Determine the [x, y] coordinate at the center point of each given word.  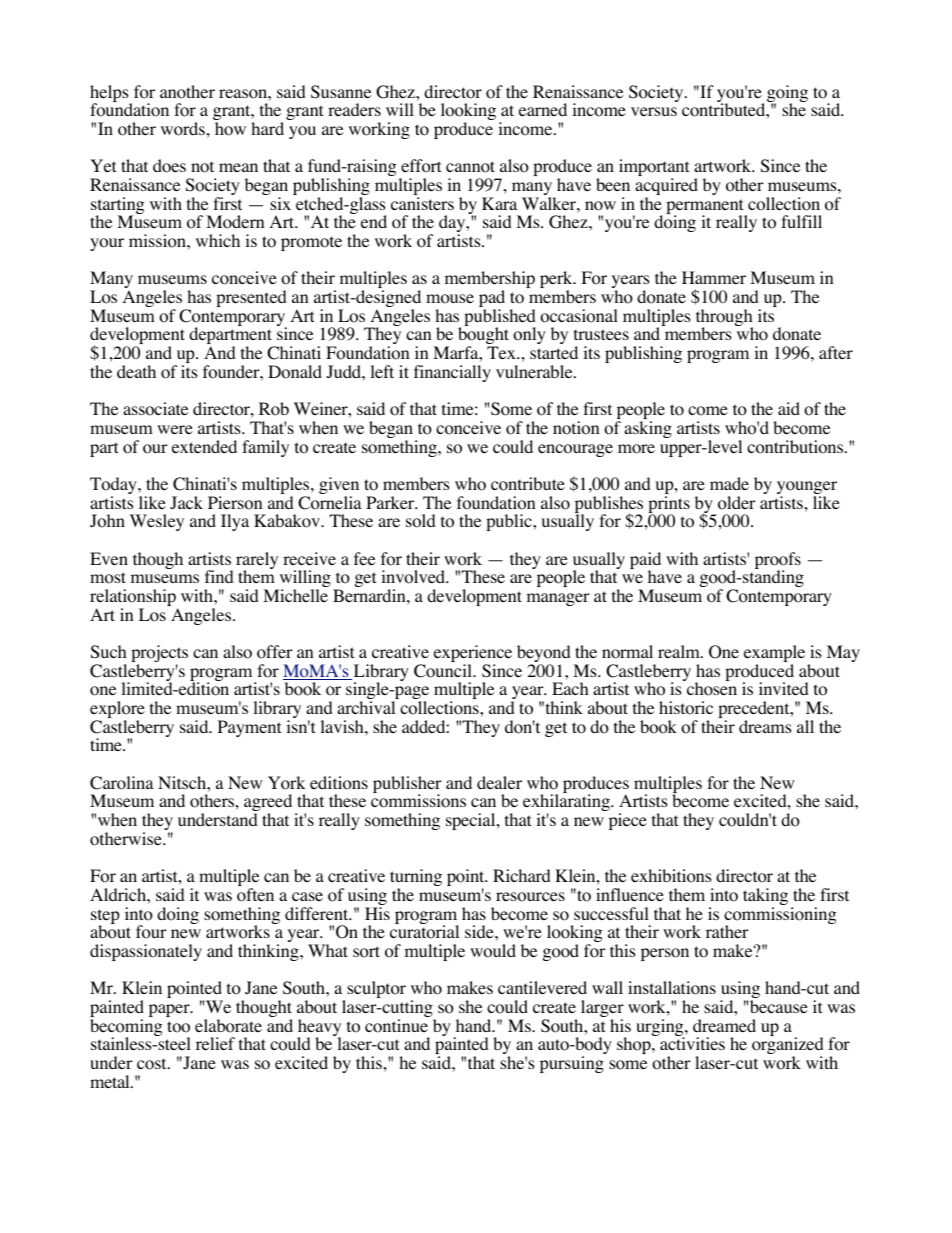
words [183, 129]
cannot [470, 167]
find [219, 576]
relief [215, 1043]
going [787, 95]
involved [414, 577]
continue [396, 1026]
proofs [778, 562]
